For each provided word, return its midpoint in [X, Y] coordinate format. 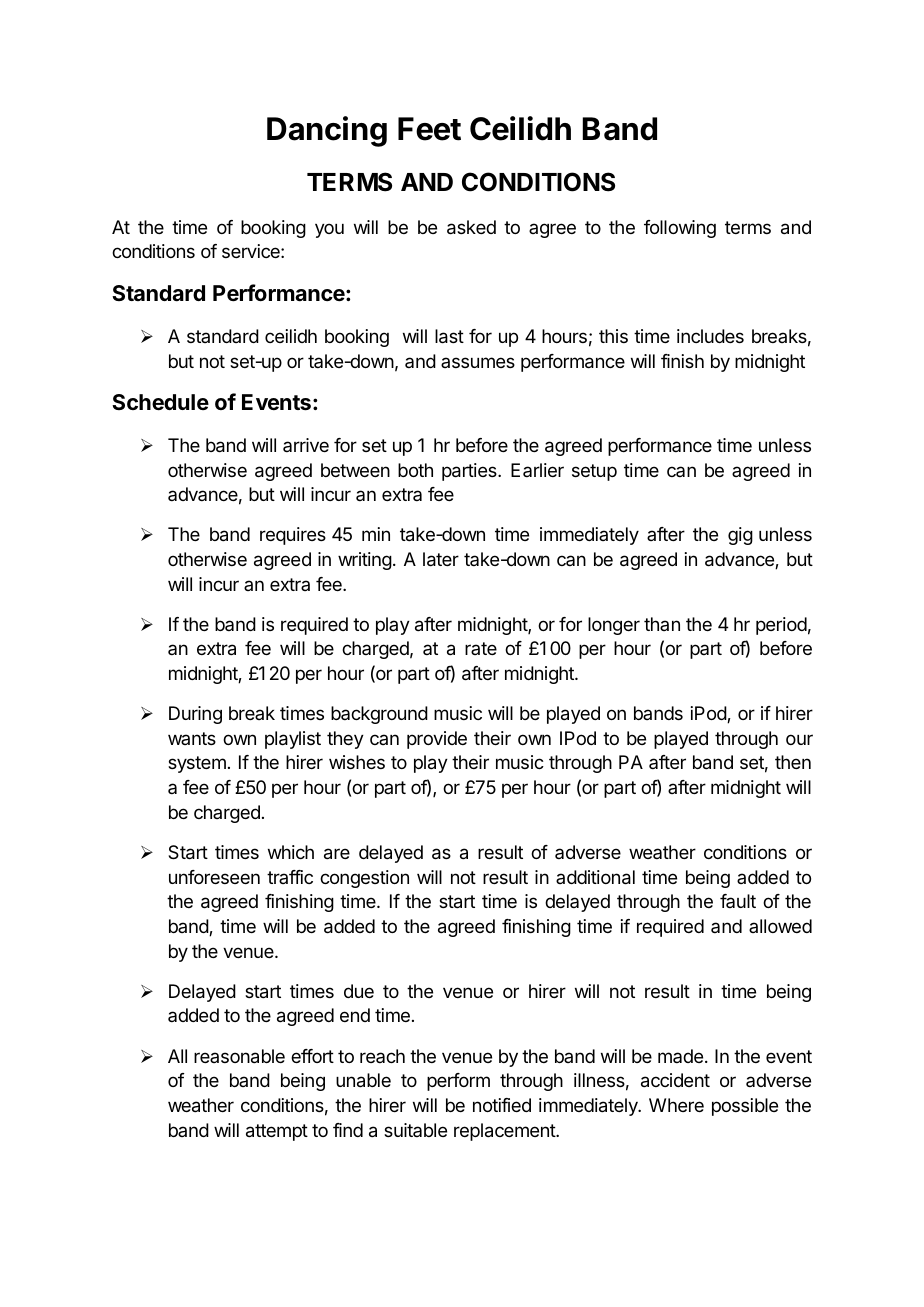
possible [745, 1107]
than [662, 624]
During [195, 715]
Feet [429, 129]
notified [502, 1105]
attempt [277, 1132]
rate [481, 648]
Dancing [327, 131]
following [680, 229]
